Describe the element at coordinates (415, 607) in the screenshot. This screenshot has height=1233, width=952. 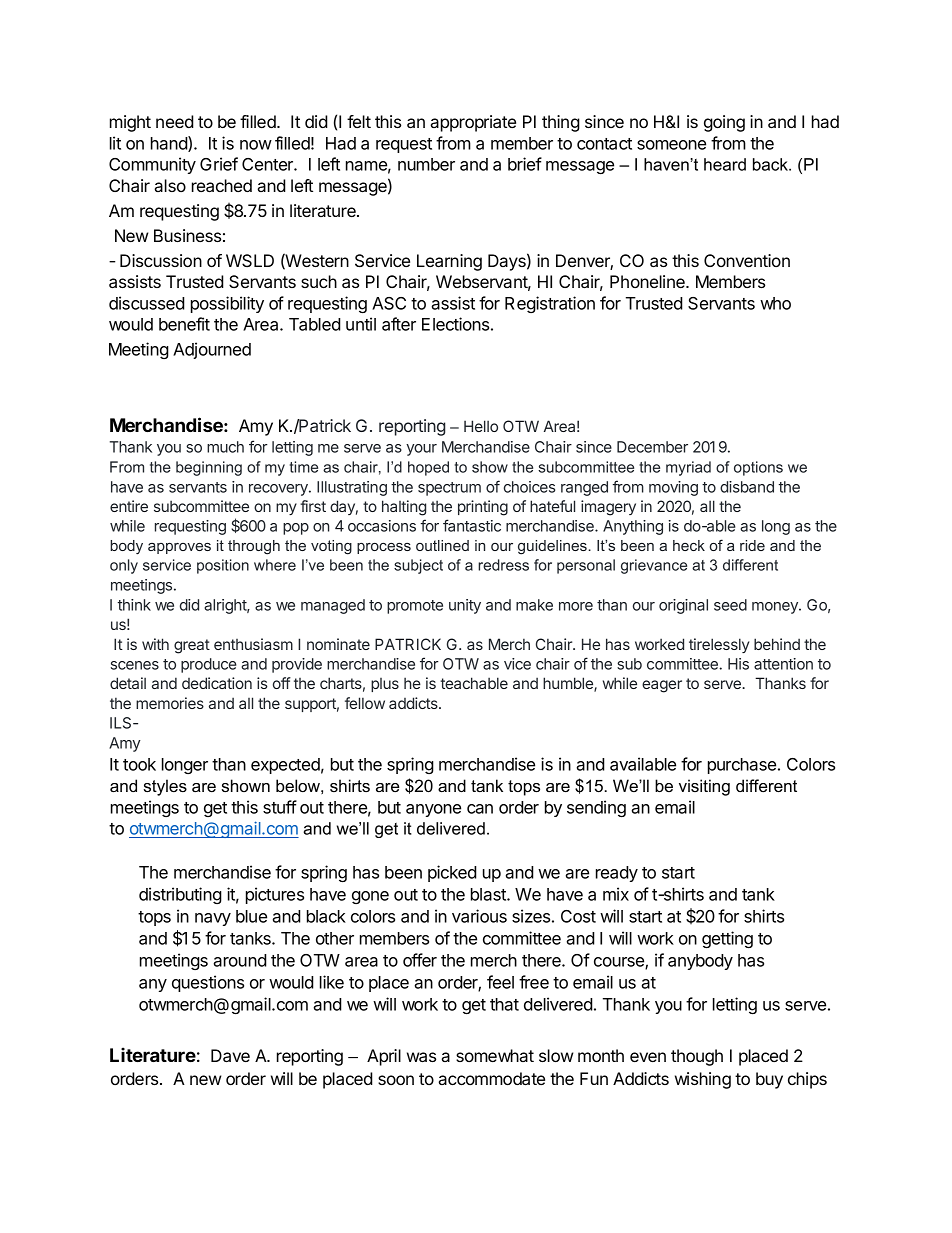
I see `promote` at that location.
